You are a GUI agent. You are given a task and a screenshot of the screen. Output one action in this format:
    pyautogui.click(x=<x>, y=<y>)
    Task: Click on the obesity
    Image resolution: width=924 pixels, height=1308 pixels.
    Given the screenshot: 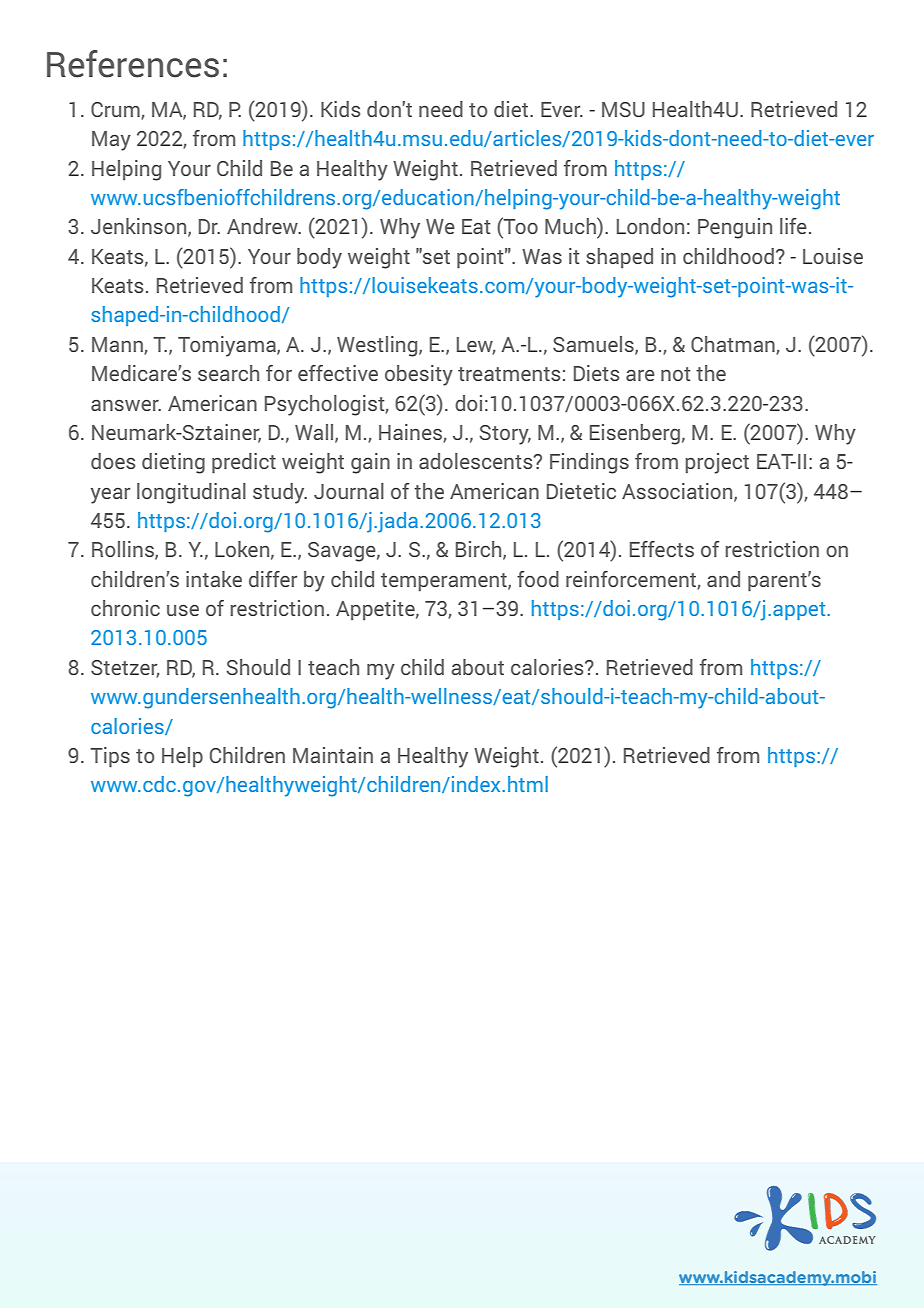 What is the action you would take?
    pyautogui.click(x=419, y=375)
